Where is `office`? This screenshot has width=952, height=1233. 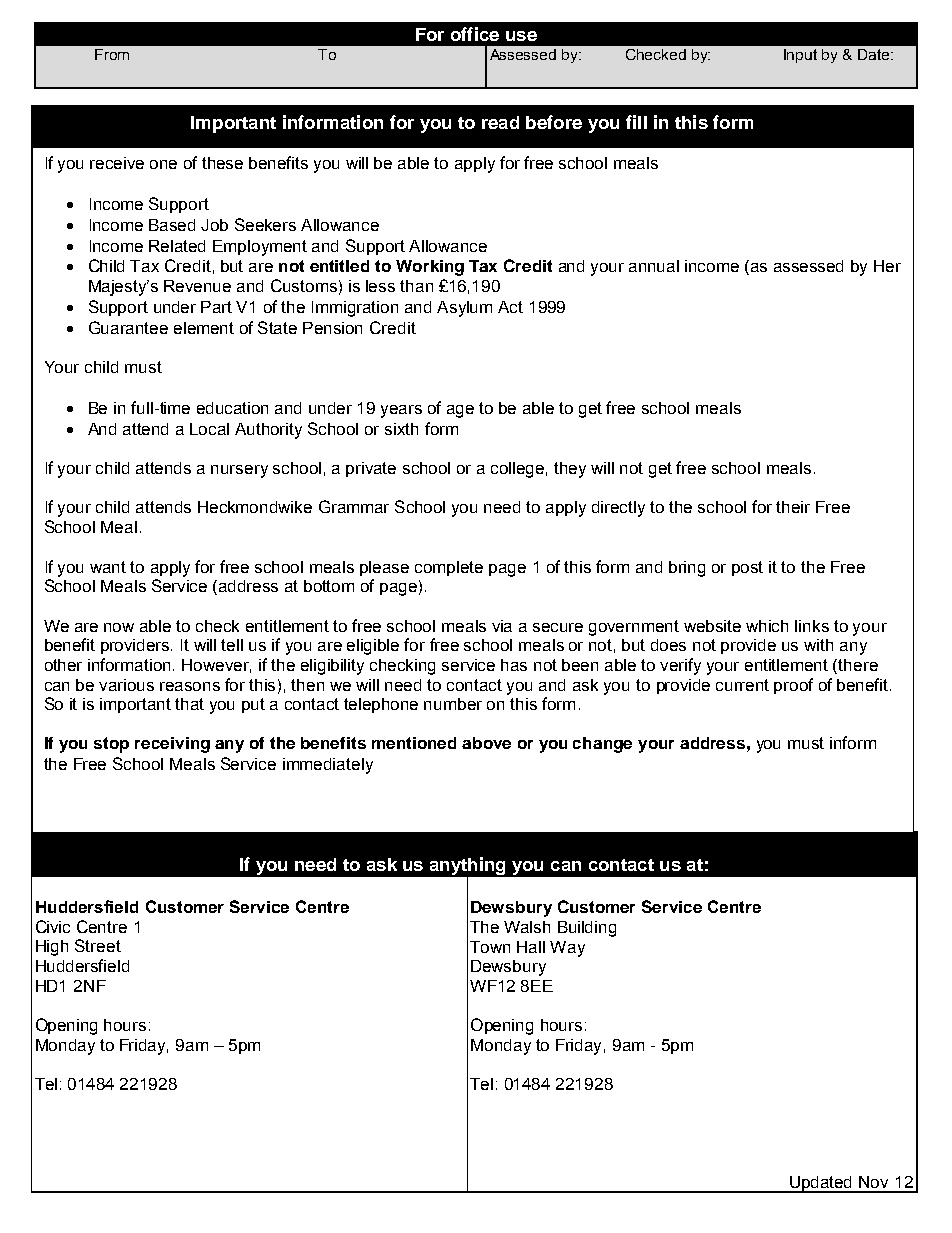 office is located at coordinates (475, 34).
